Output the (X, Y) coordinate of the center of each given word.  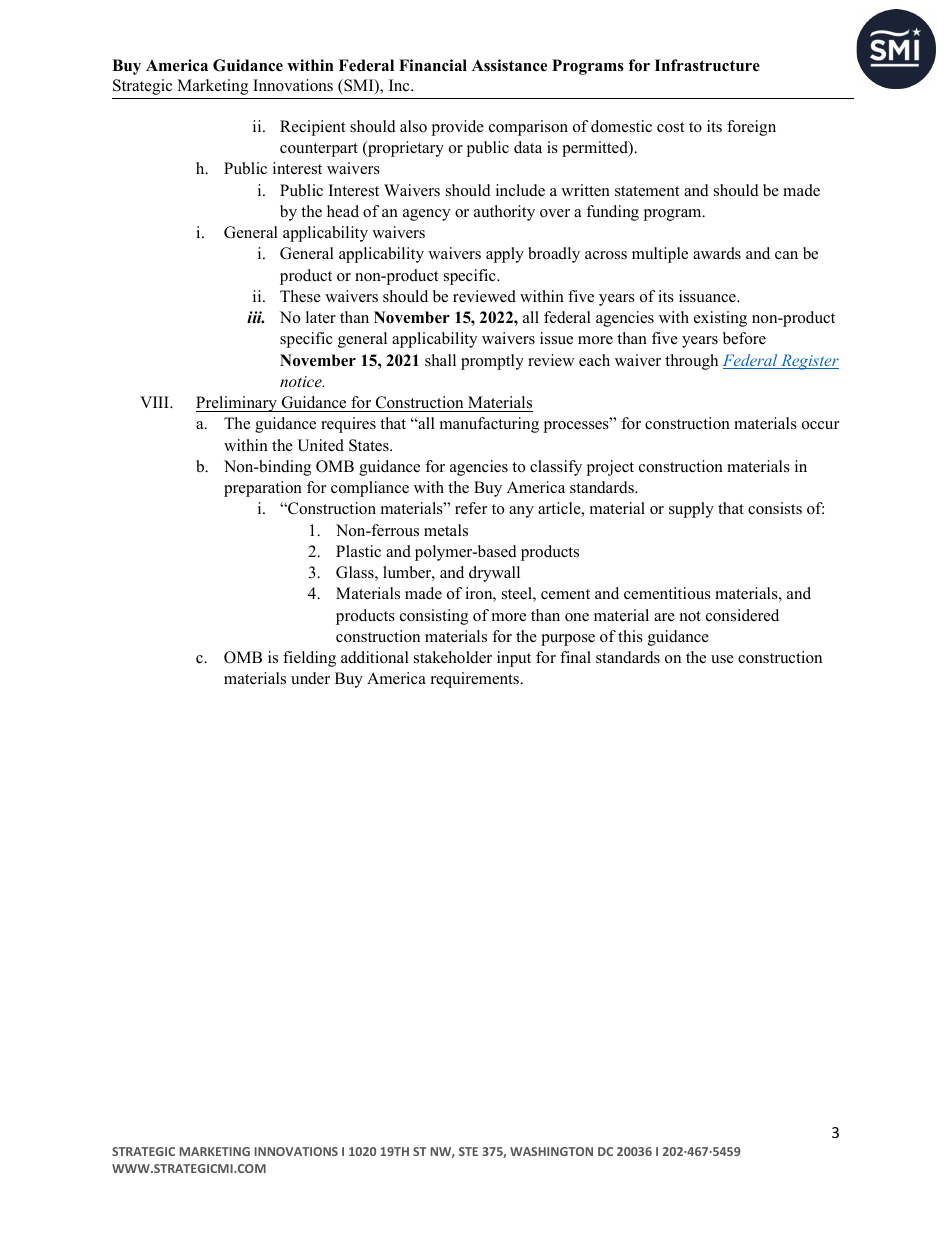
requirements (476, 680)
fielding (309, 659)
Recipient (312, 128)
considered (742, 615)
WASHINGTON (551, 1151)
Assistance (509, 65)
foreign (751, 128)
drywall (494, 574)
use (722, 659)
